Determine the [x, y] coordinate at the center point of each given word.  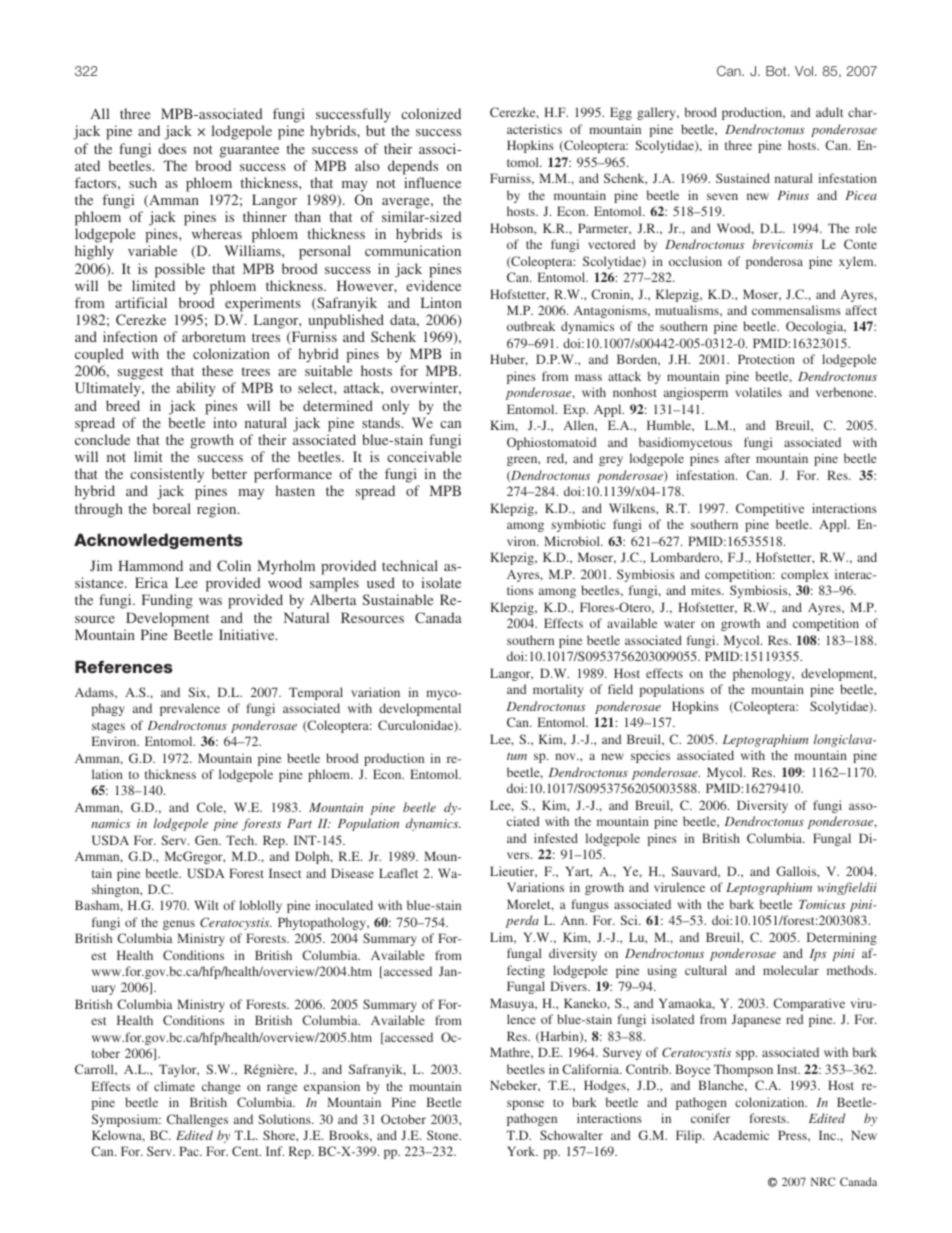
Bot [777, 71]
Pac [190, 1151]
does [172, 148]
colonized [431, 113]
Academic [741, 1135]
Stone [444, 1135]
